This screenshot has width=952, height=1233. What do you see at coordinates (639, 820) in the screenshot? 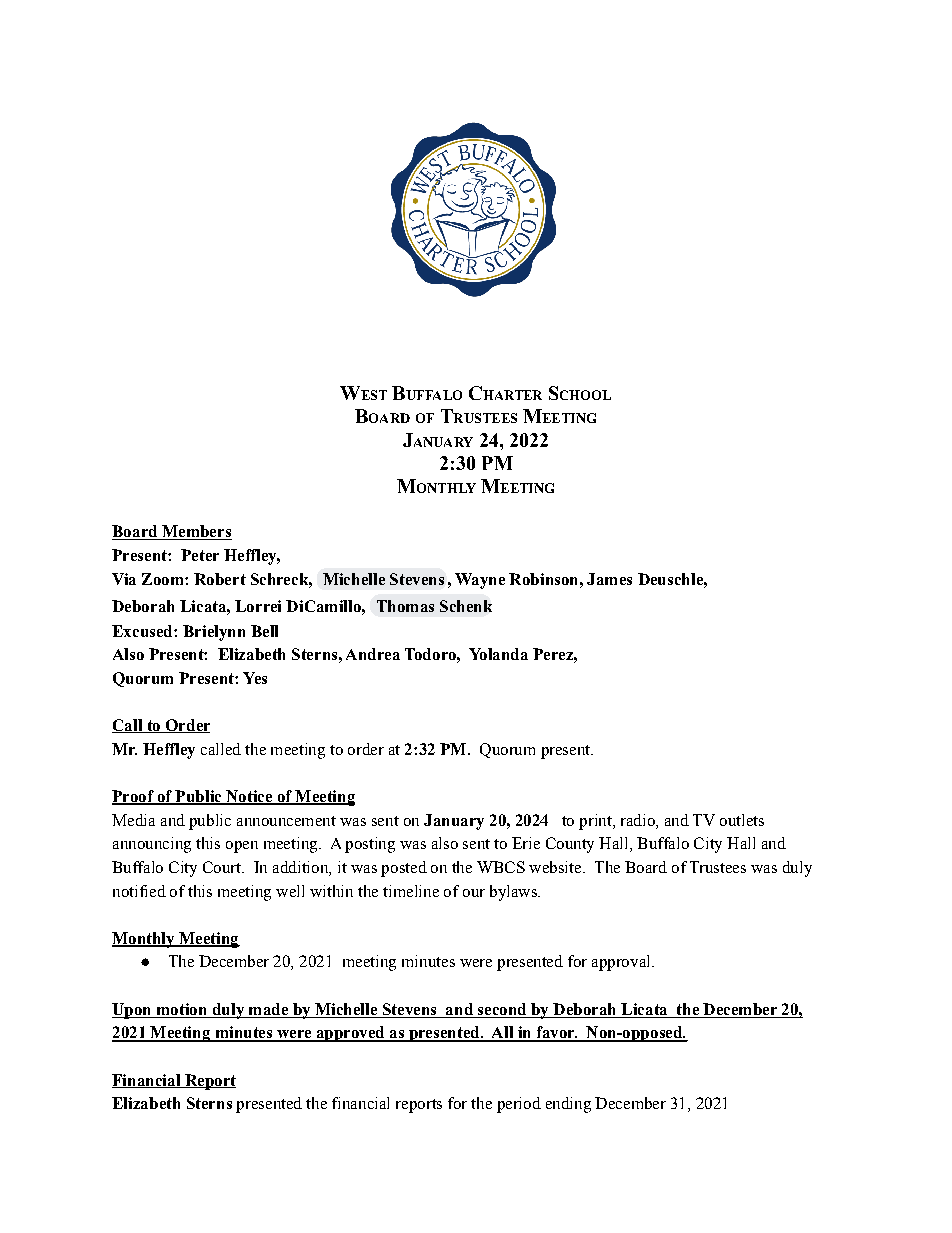
I see `radio` at bounding box center [639, 820].
